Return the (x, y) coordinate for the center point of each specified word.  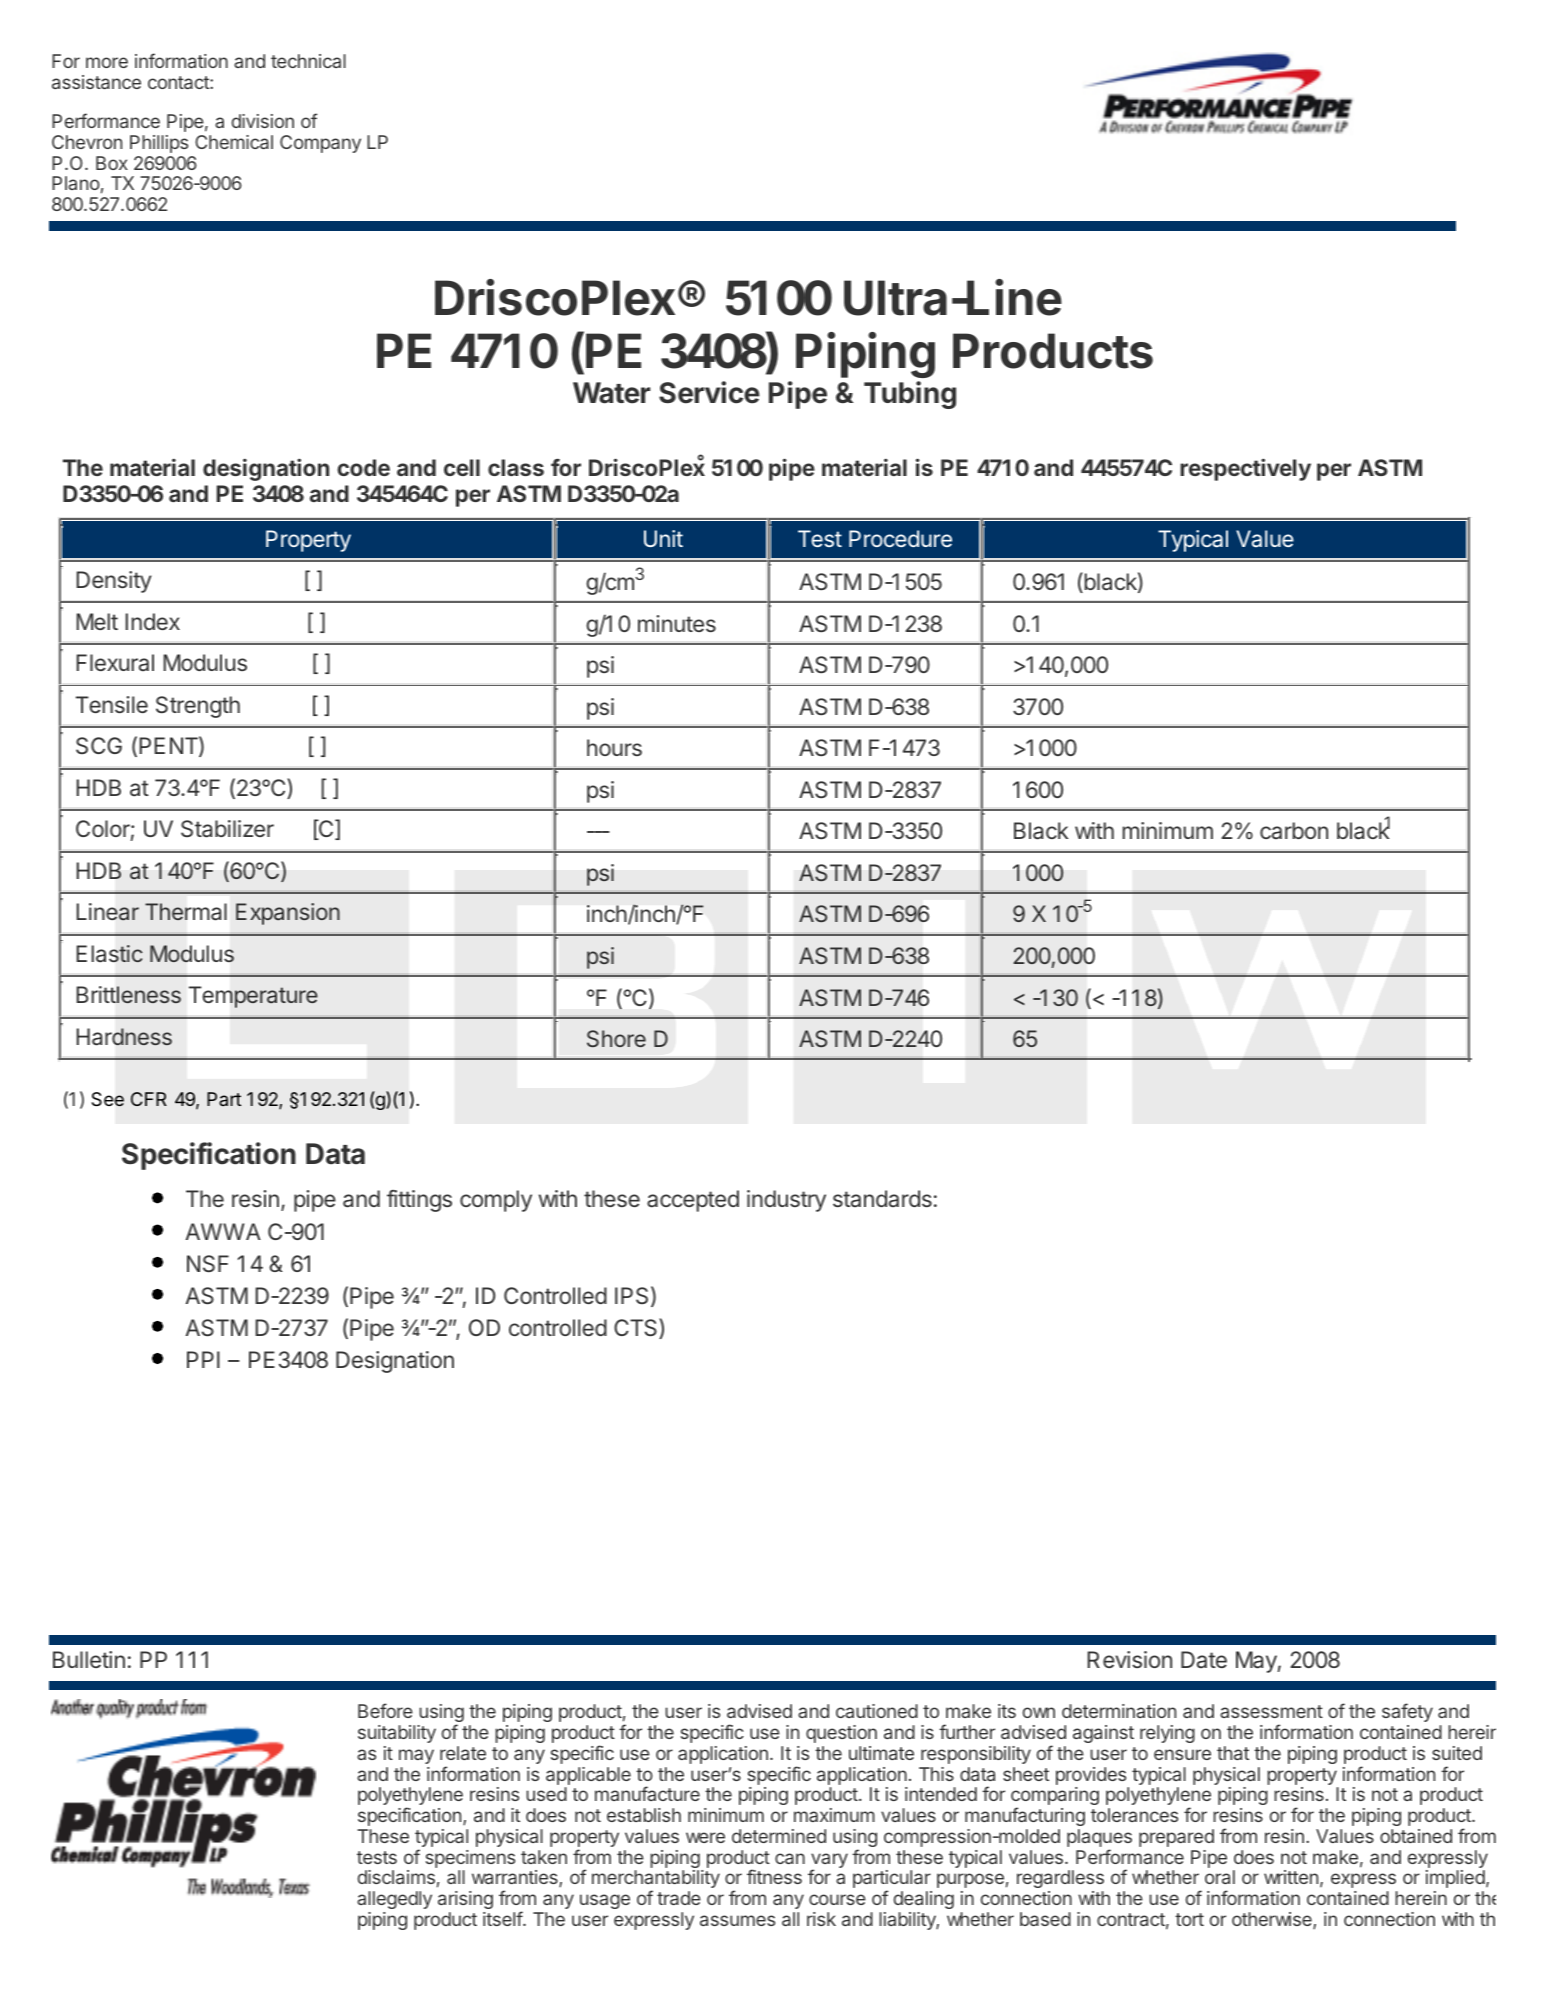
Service (709, 392)
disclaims (396, 1877)
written (1291, 1877)
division (263, 121)
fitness (774, 1876)
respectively (1245, 469)
